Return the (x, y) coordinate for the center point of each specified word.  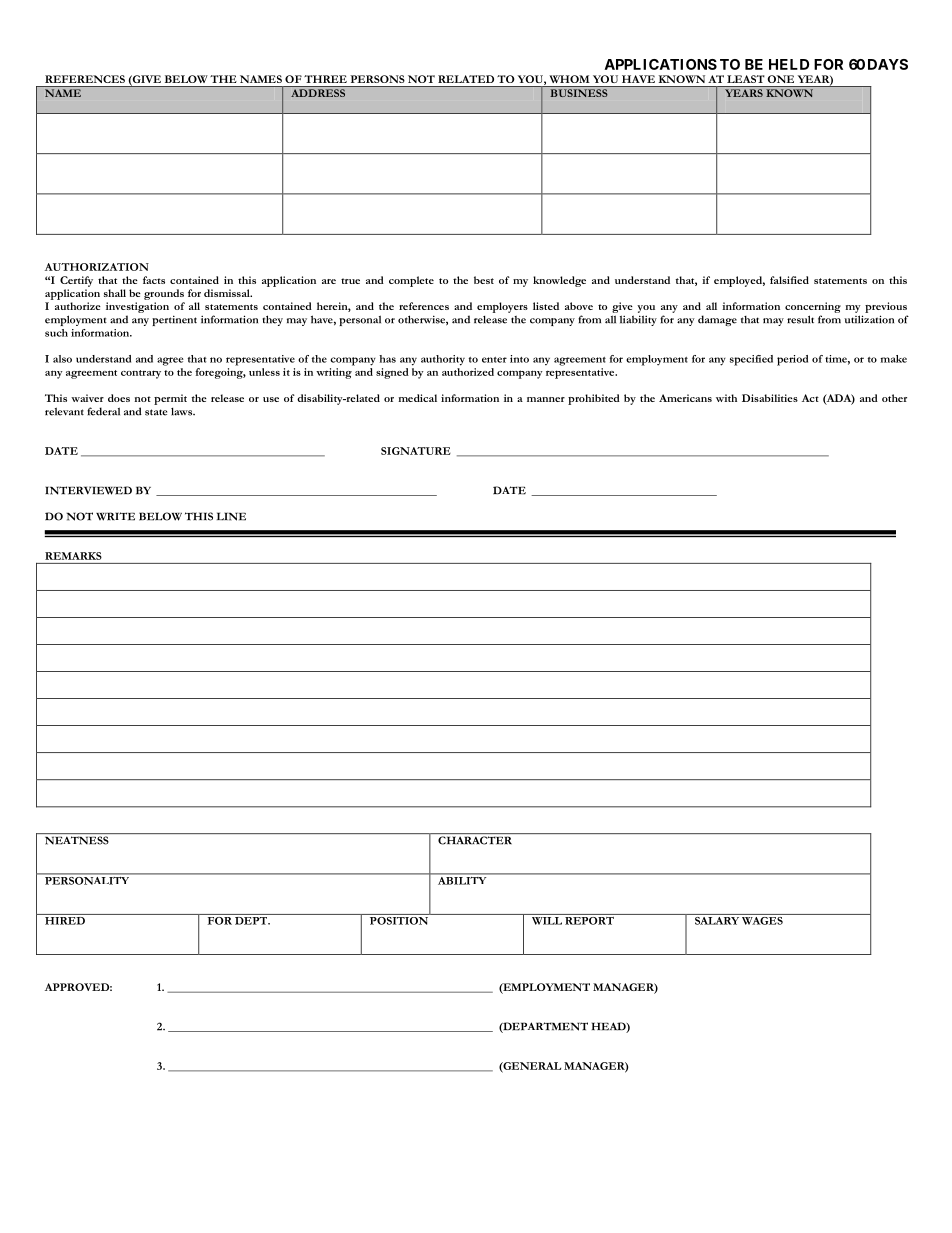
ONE (781, 79)
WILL (547, 921)
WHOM (569, 79)
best (484, 280)
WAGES (762, 919)
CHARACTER (475, 840)
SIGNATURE (416, 451)
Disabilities (770, 398)
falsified (789, 280)
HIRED (65, 919)
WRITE (115, 516)
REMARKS (73, 556)
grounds (164, 294)
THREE (325, 79)
